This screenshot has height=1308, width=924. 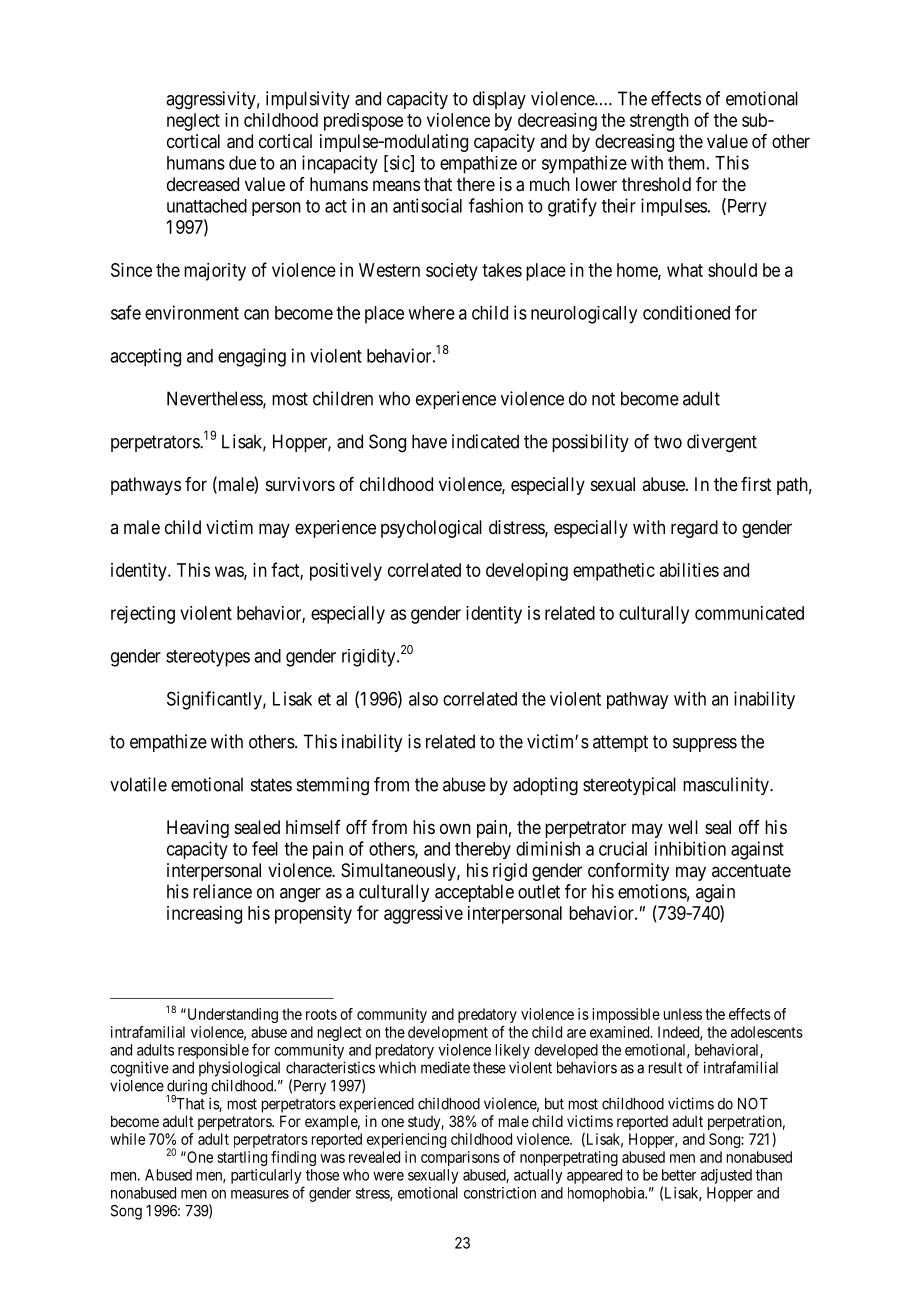 What do you see at coordinates (300, 484) in the screenshot?
I see `survivors` at bounding box center [300, 484].
